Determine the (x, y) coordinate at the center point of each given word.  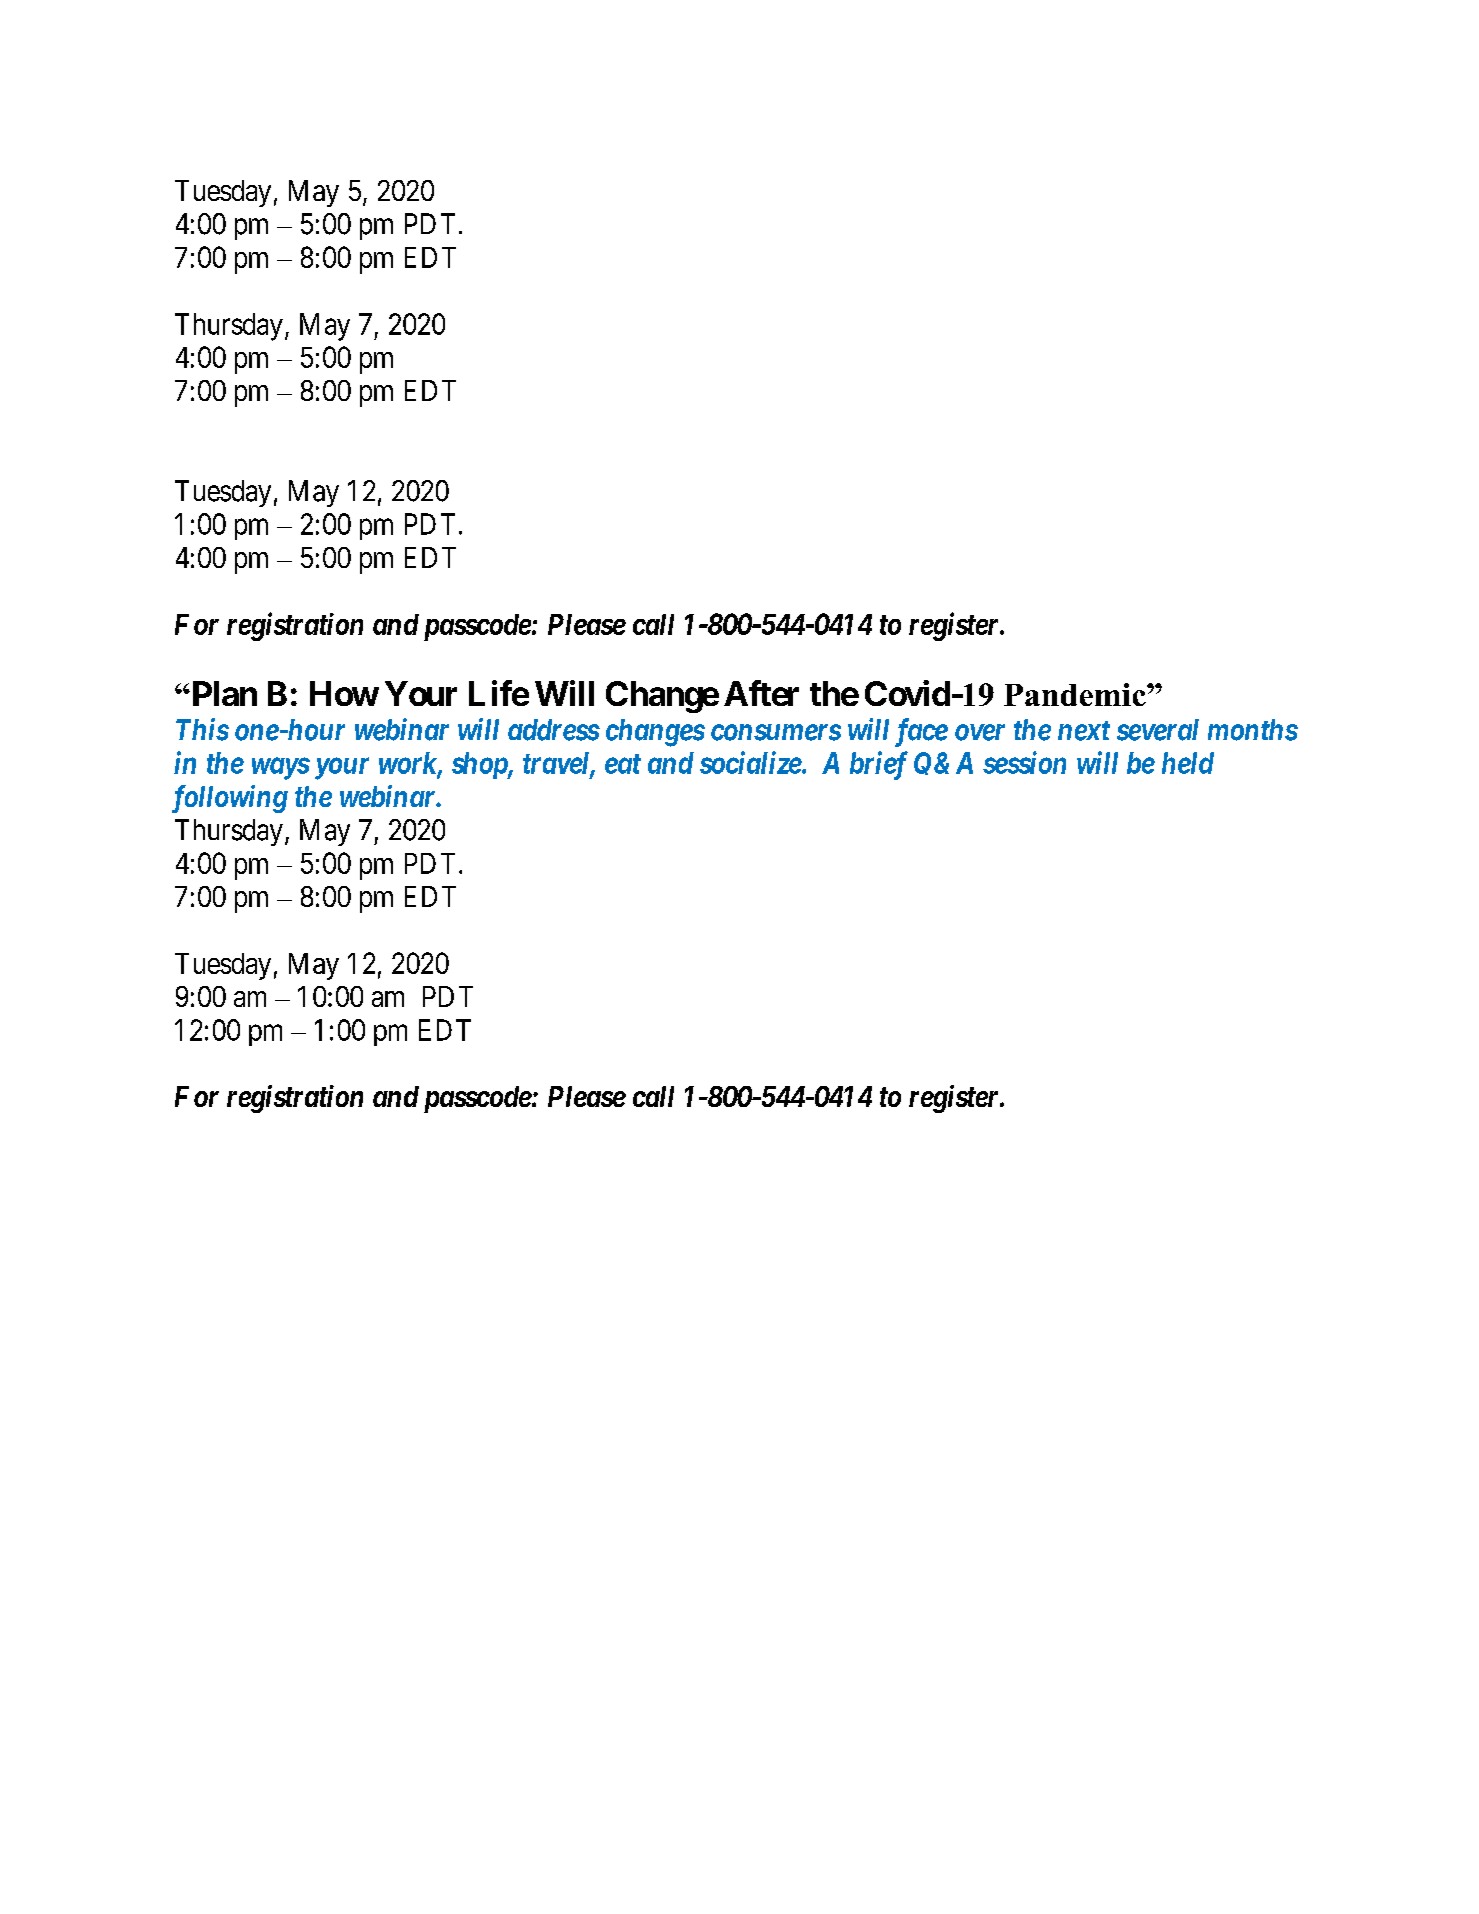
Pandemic (1076, 694)
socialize (751, 762)
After (761, 693)
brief (879, 765)
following (230, 799)
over (980, 732)
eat (623, 764)
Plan (223, 693)
